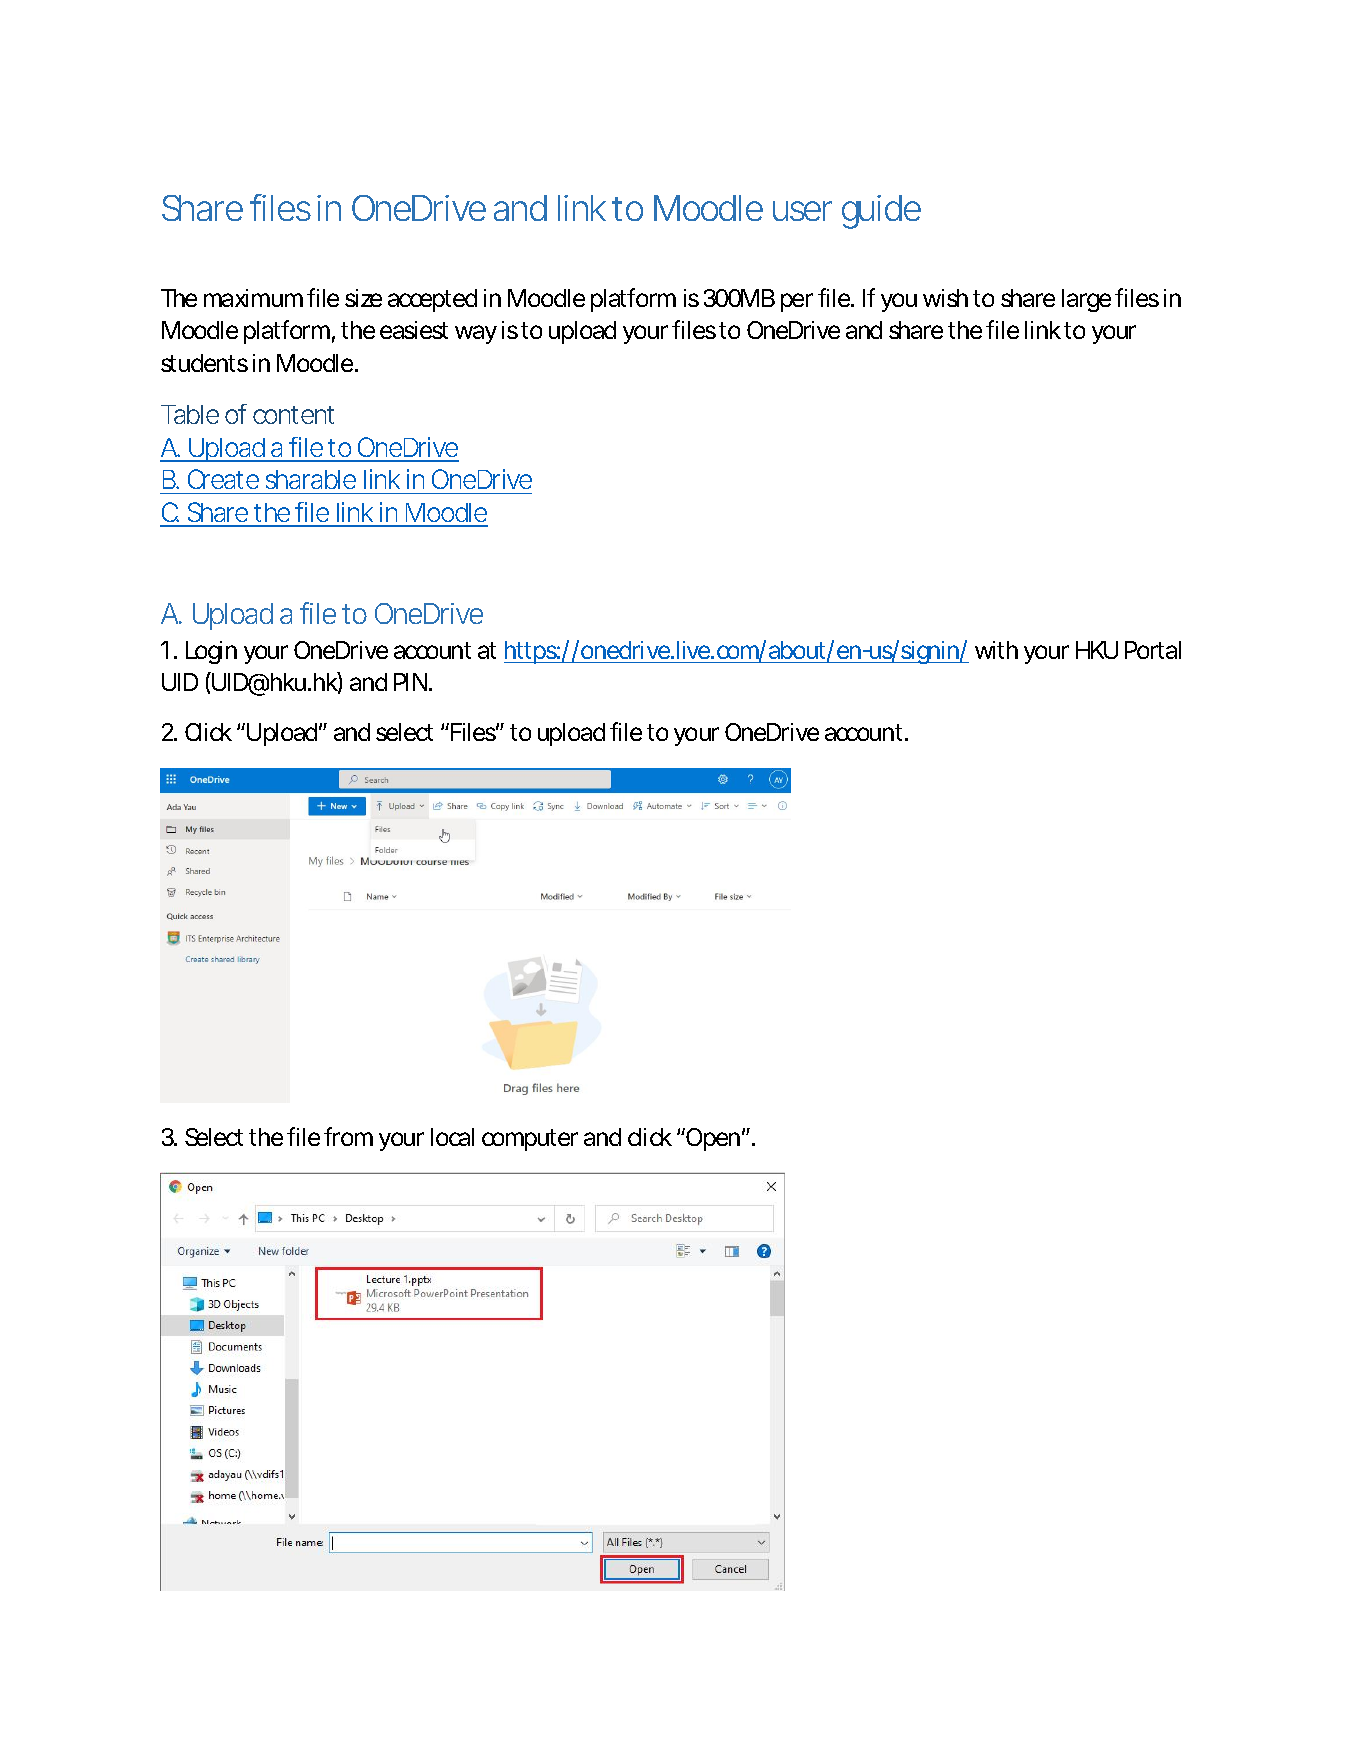 The height and width of the image is (1764, 1363). What do you see at coordinates (410, 682) in the image?
I see `PIN` at bounding box center [410, 682].
